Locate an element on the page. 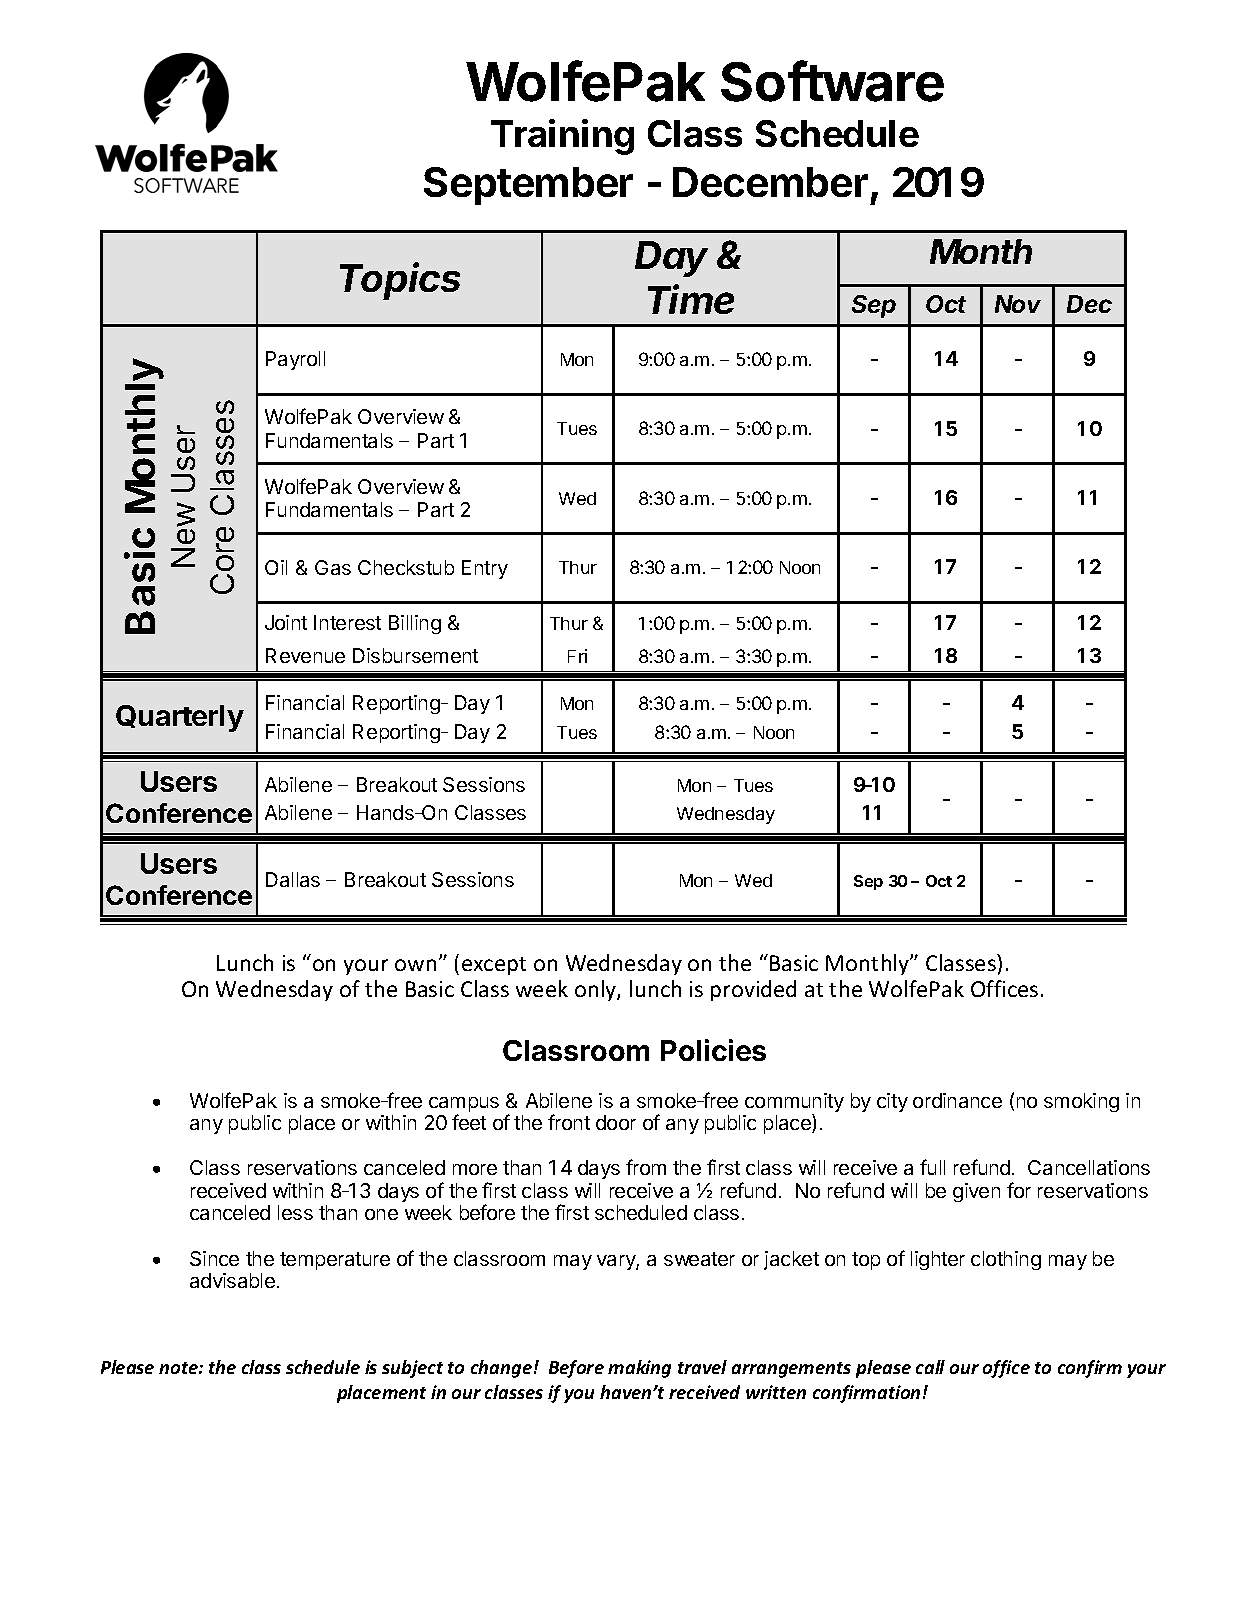  Software is located at coordinates (832, 81).
